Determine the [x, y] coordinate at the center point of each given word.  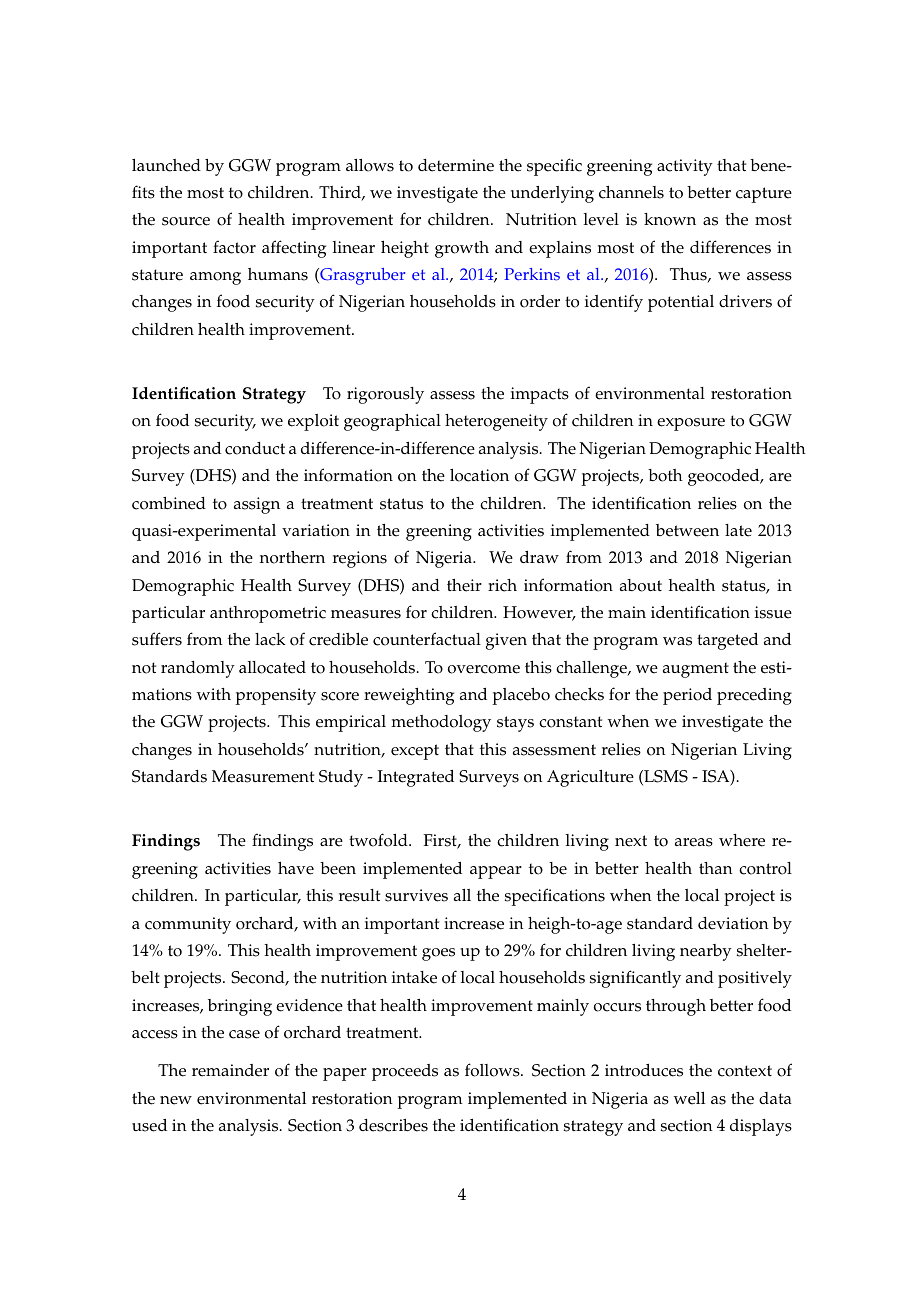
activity [685, 167]
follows [493, 1070]
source [186, 221]
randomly [198, 669]
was [677, 641]
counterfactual [427, 639]
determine [456, 165]
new [176, 1100]
